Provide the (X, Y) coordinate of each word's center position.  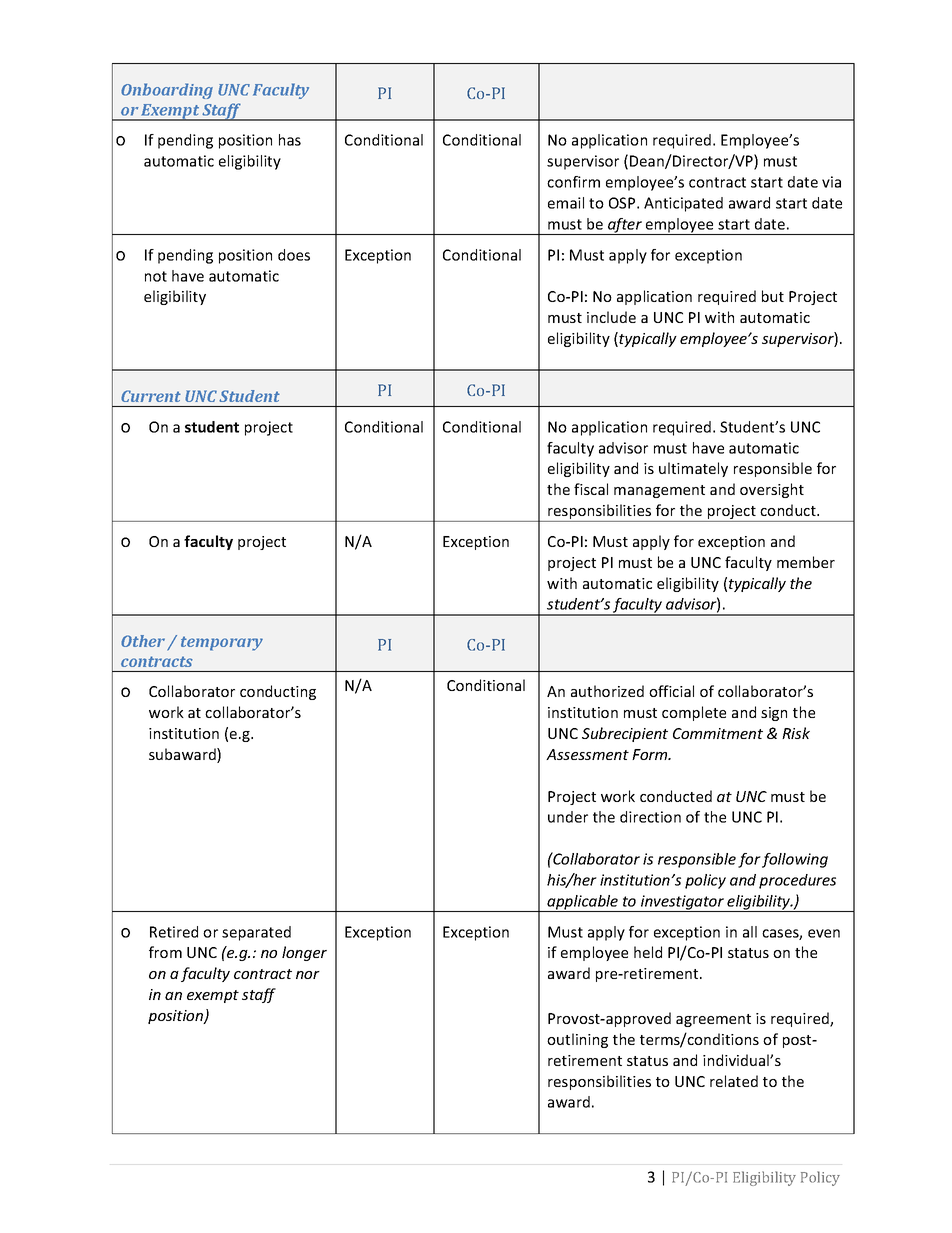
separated (256, 933)
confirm (573, 182)
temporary (222, 643)
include (611, 317)
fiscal (591, 489)
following (795, 860)
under (568, 817)
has (290, 140)
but (773, 296)
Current (151, 396)
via (831, 182)
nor (308, 975)
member (806, 562)
